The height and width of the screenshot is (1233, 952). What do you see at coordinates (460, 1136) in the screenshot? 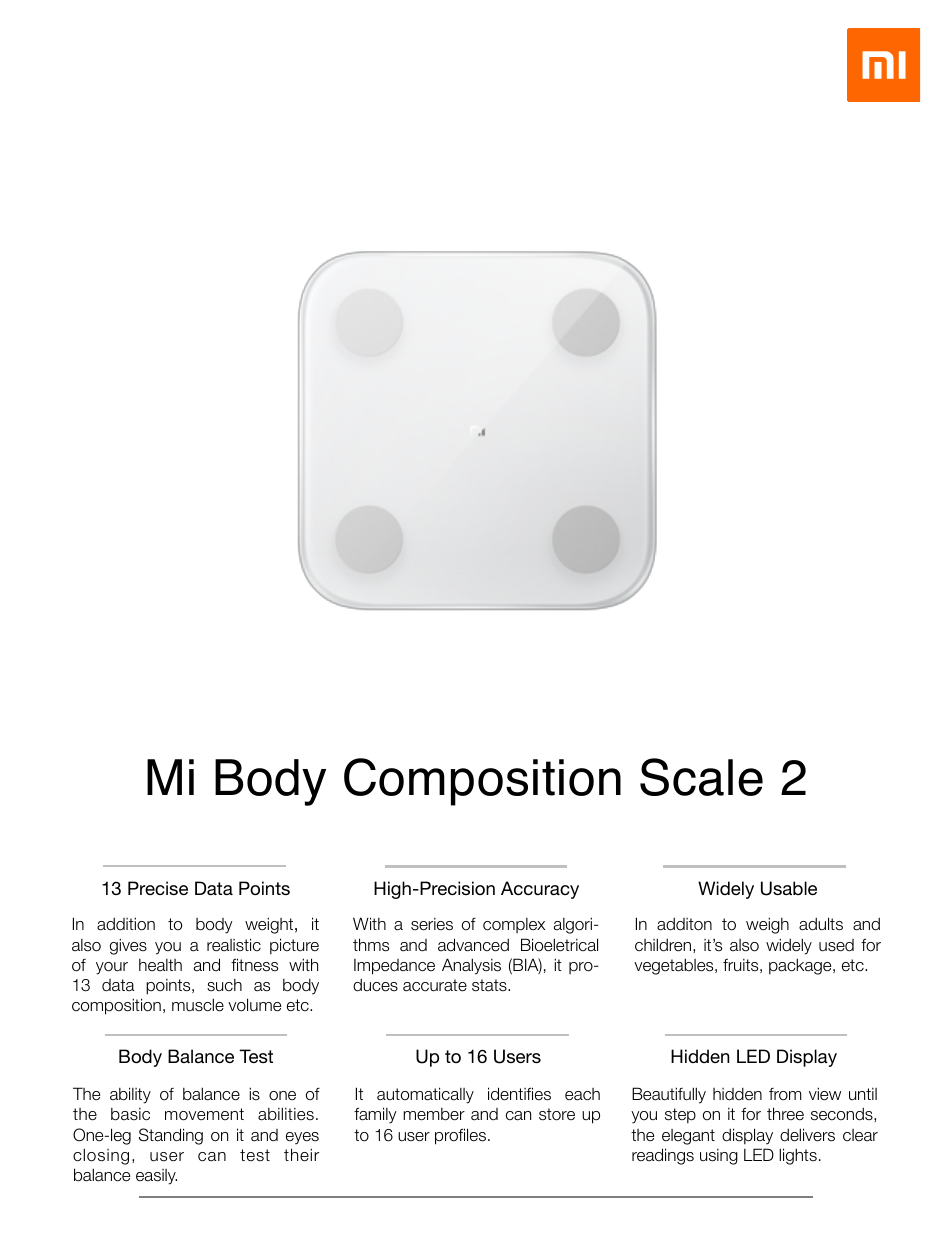
I see `profiles` at bounding box center [460, 1136].
